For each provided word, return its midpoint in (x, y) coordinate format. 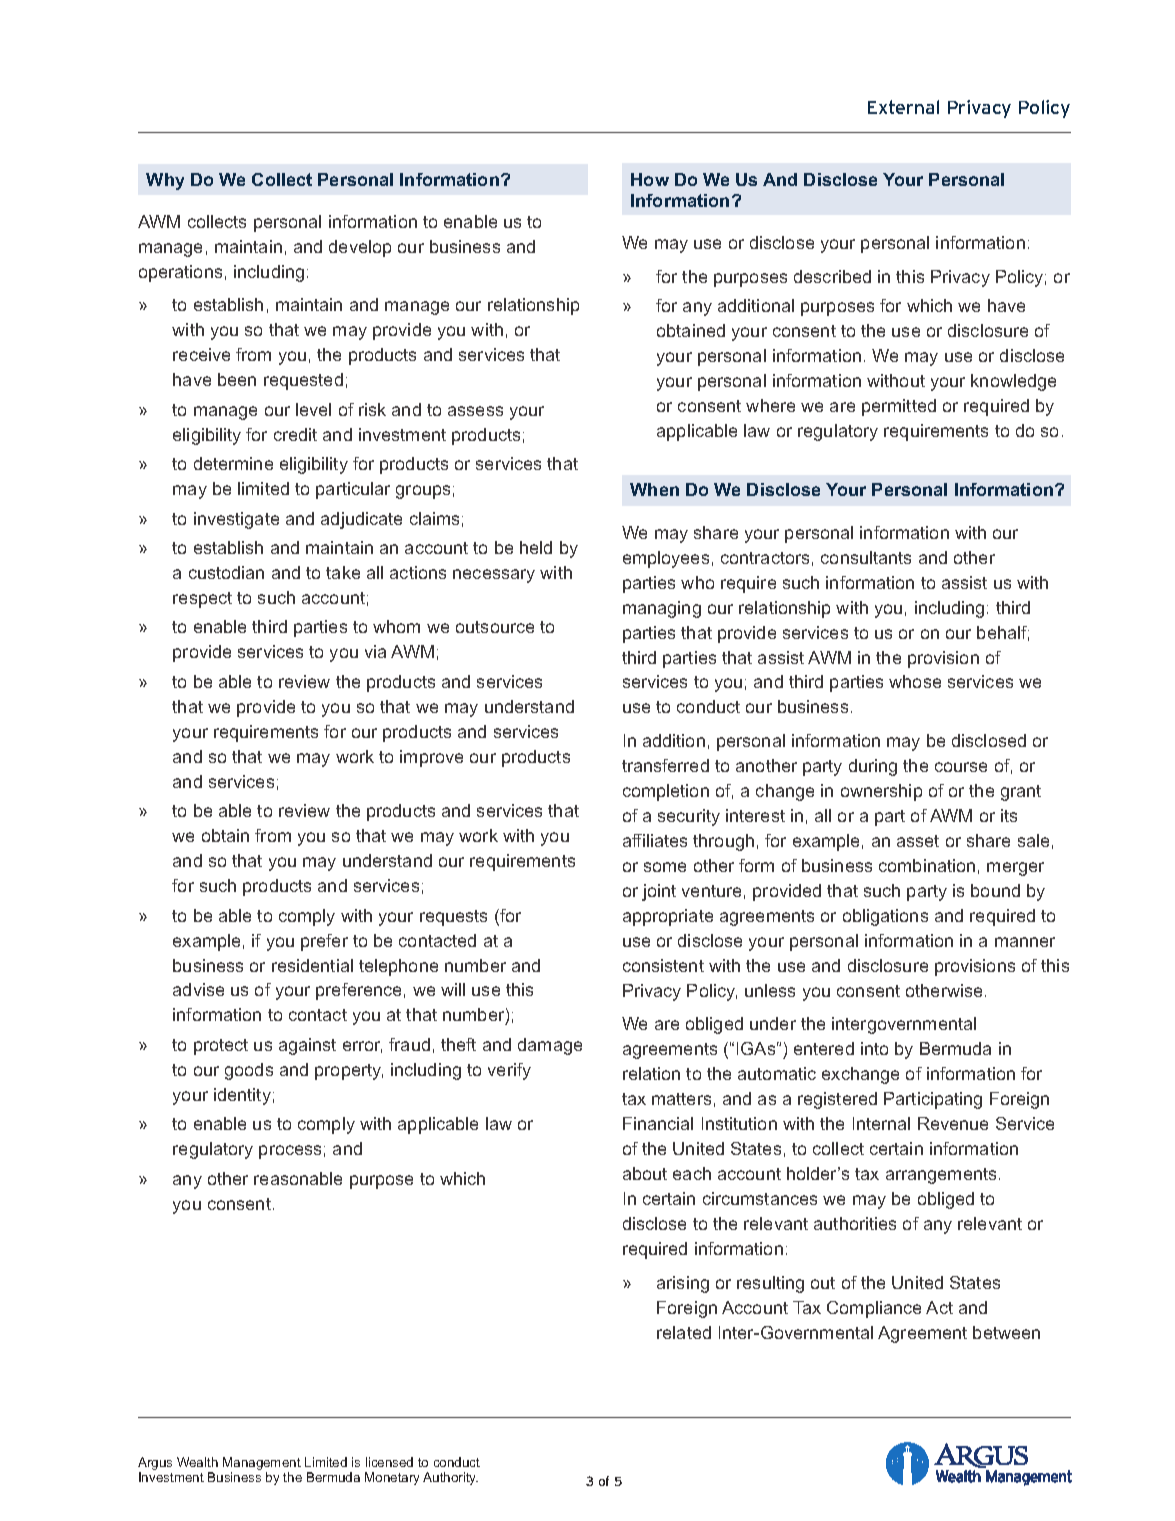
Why (165, 181)
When (654, 489)
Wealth (197, 1462)
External (903, 107)
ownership (881, 792)
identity (242, 1096)
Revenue (953, 1123)
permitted (899, 407)
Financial (658, 1123)
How (650, 179)
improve (431, 758)
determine (233, 463)
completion (666, 792)
